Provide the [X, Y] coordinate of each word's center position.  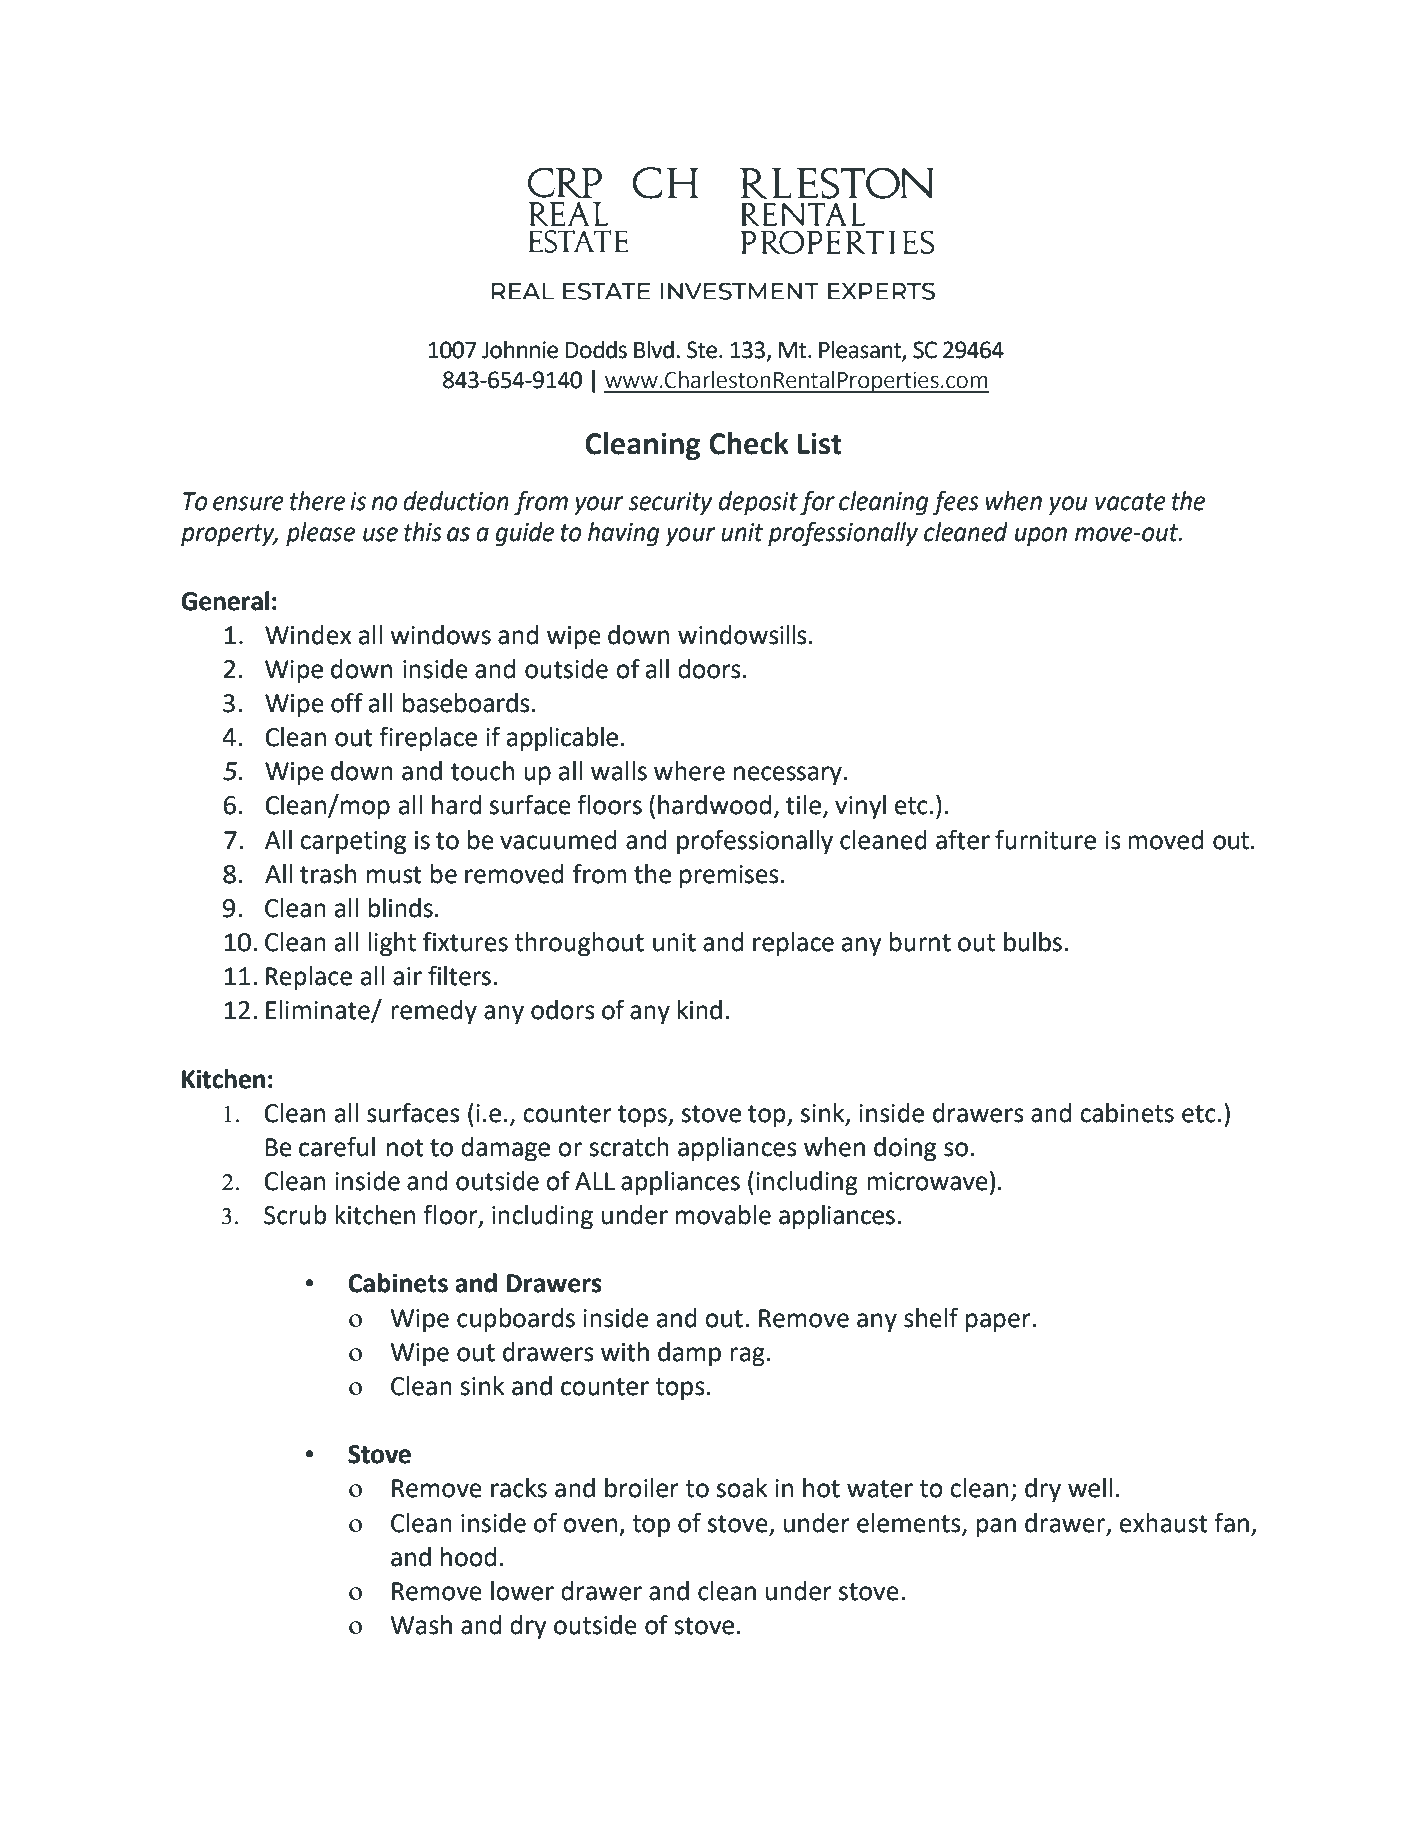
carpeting [353, 843]
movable [723, 1215]
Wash [421, 1625]
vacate [1130, 502]
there [317, 501]
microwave [927, 1181]
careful [337, 1146]
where [689, 771]
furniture [1045, 839]
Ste [702, 350]
